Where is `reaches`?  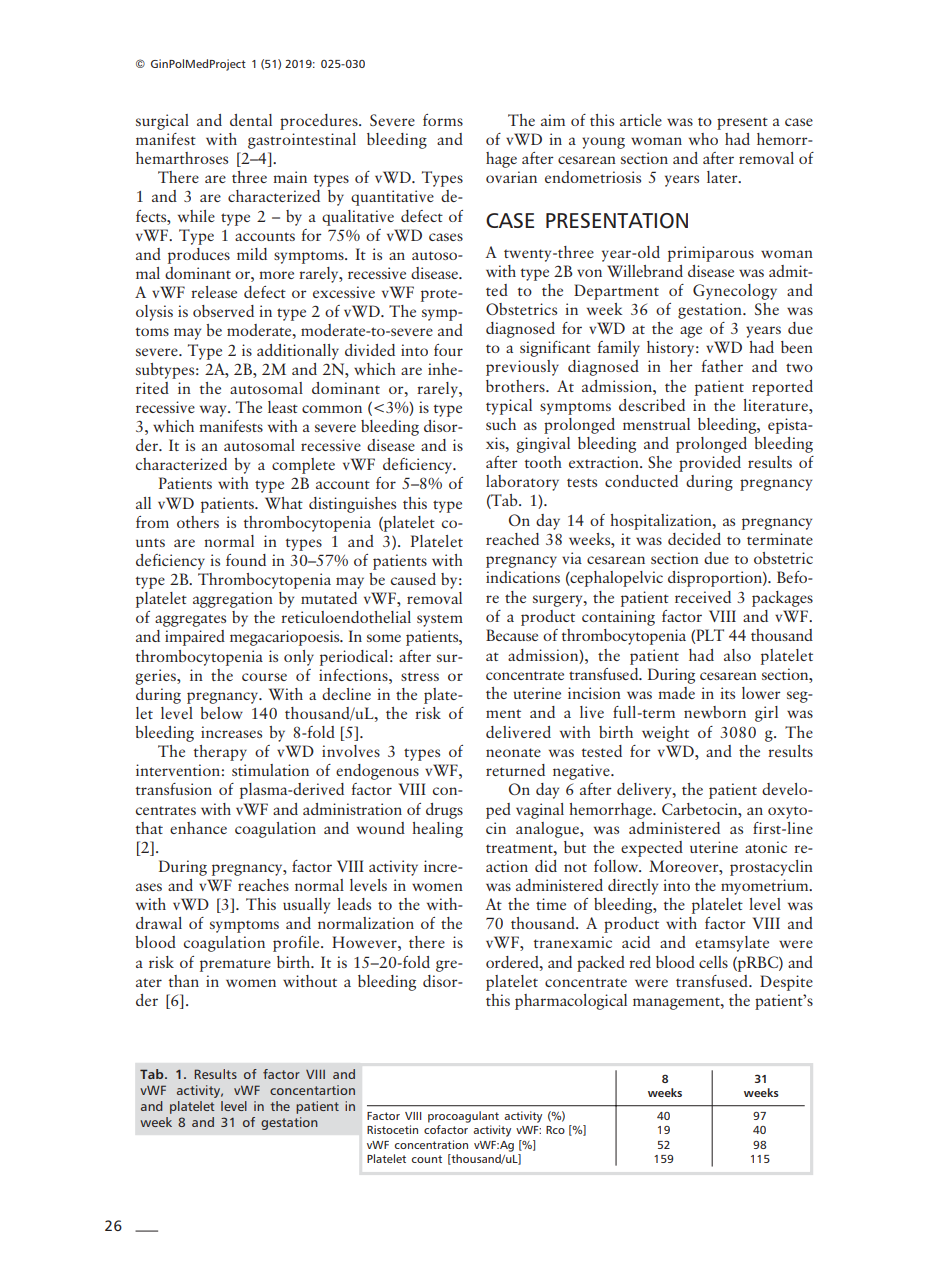
reaches is located at coordinates (263, 885).
